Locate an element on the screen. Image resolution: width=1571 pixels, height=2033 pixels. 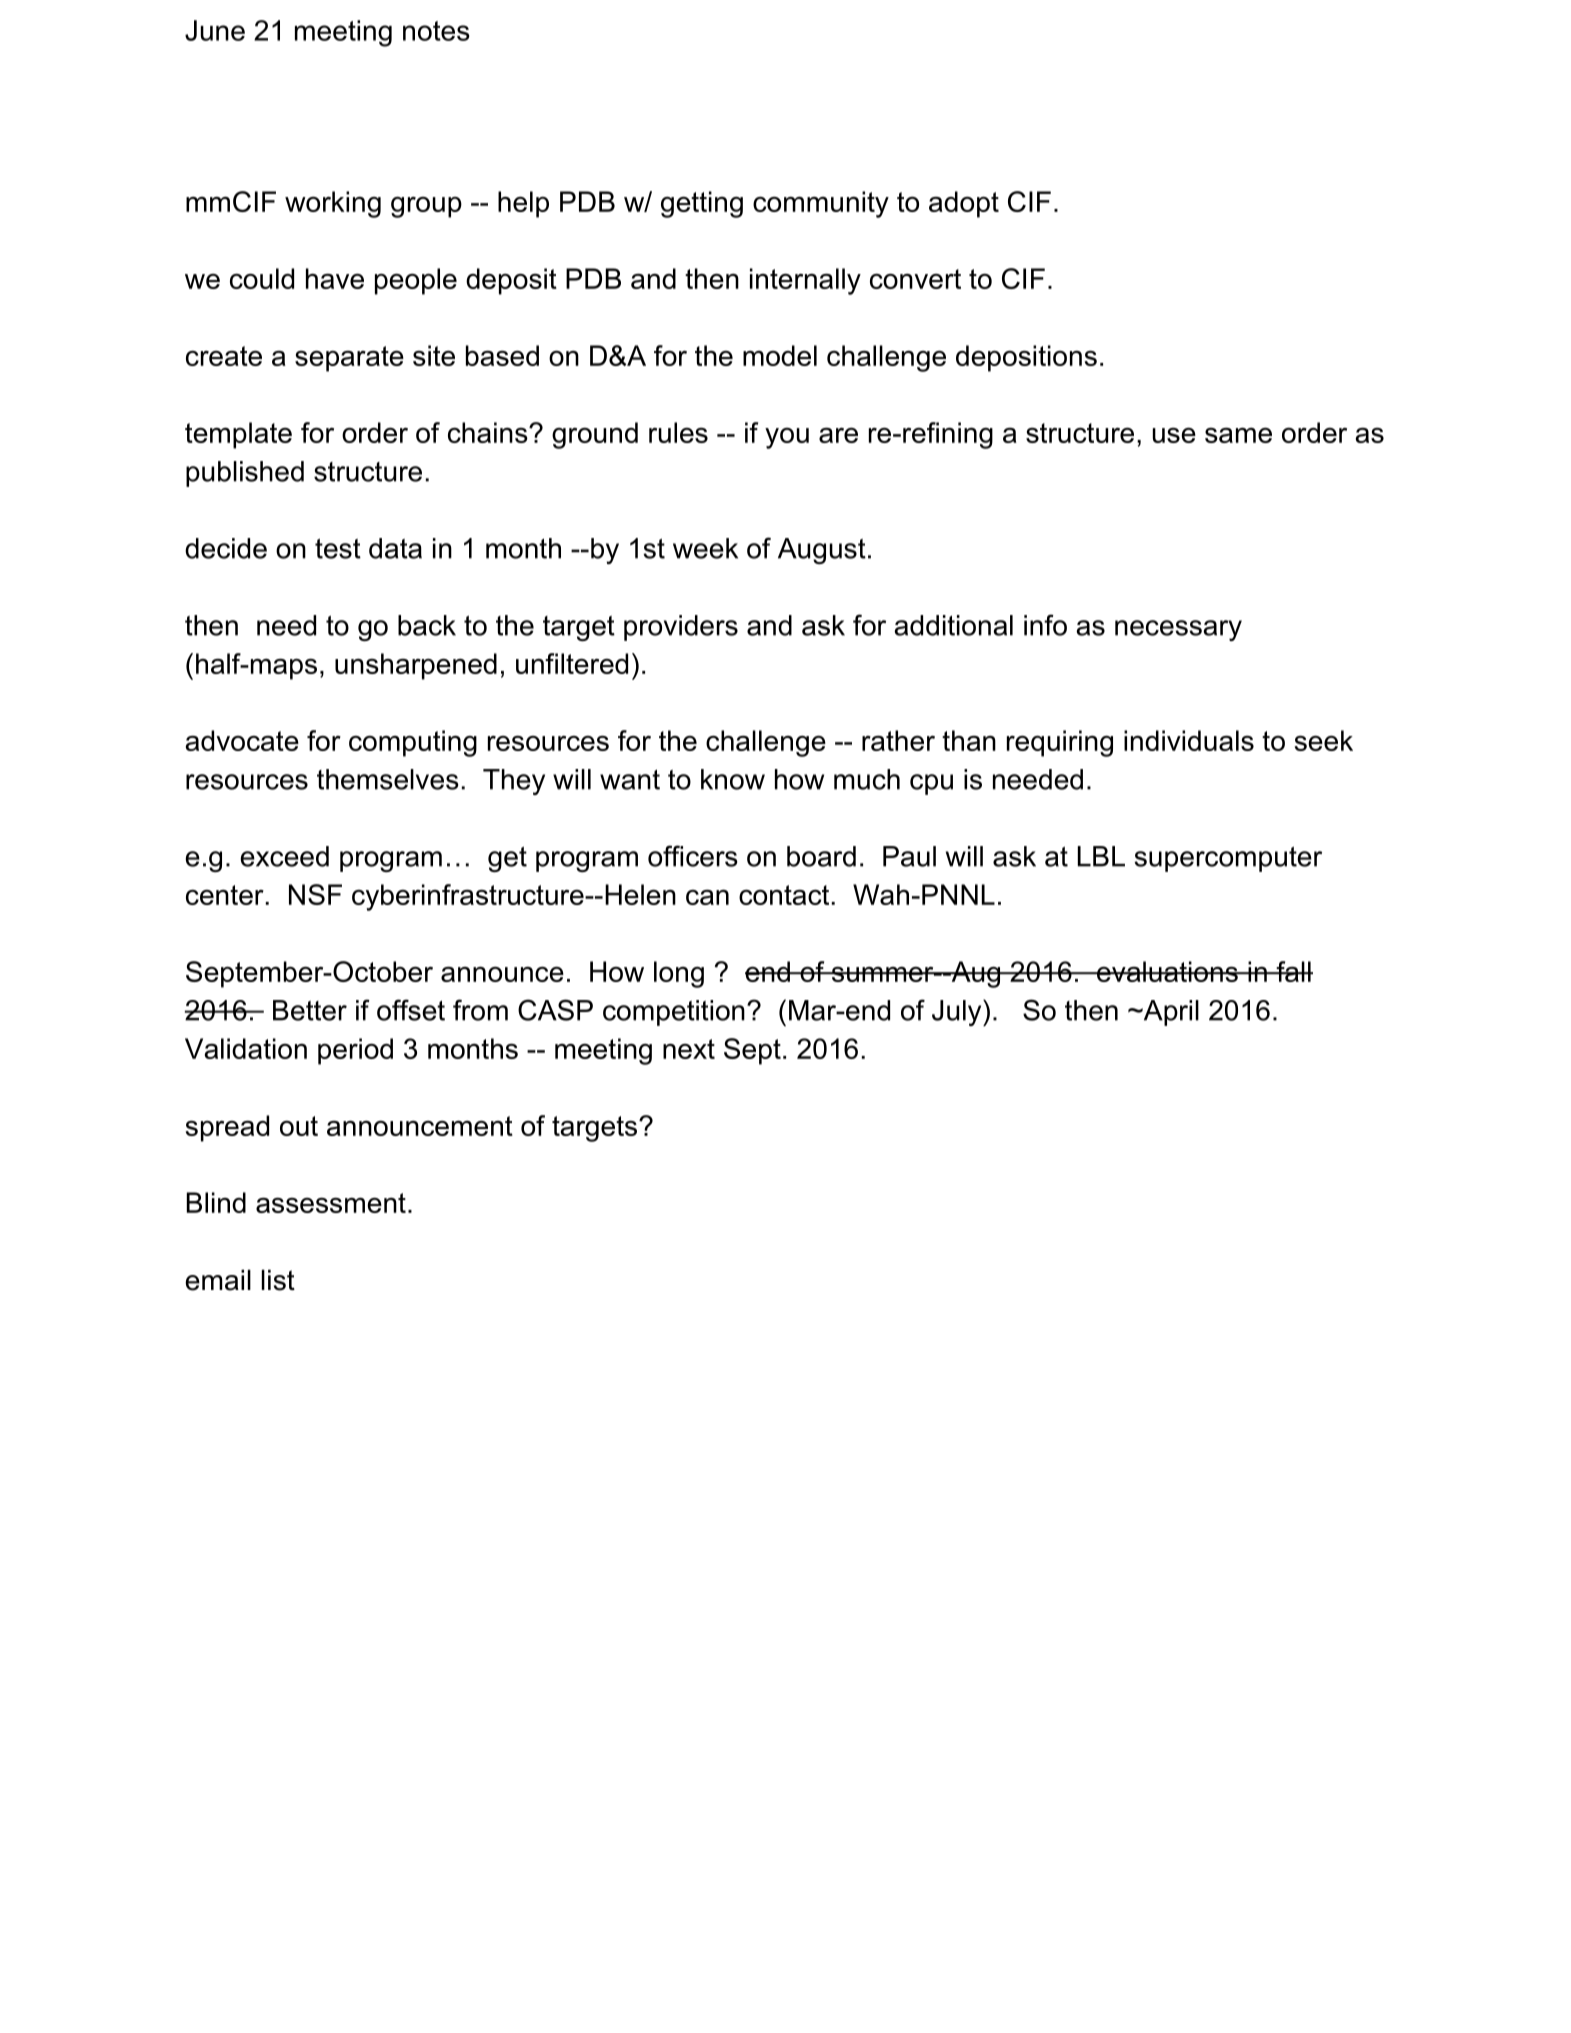
use is located at coordinates (1174, 435).
